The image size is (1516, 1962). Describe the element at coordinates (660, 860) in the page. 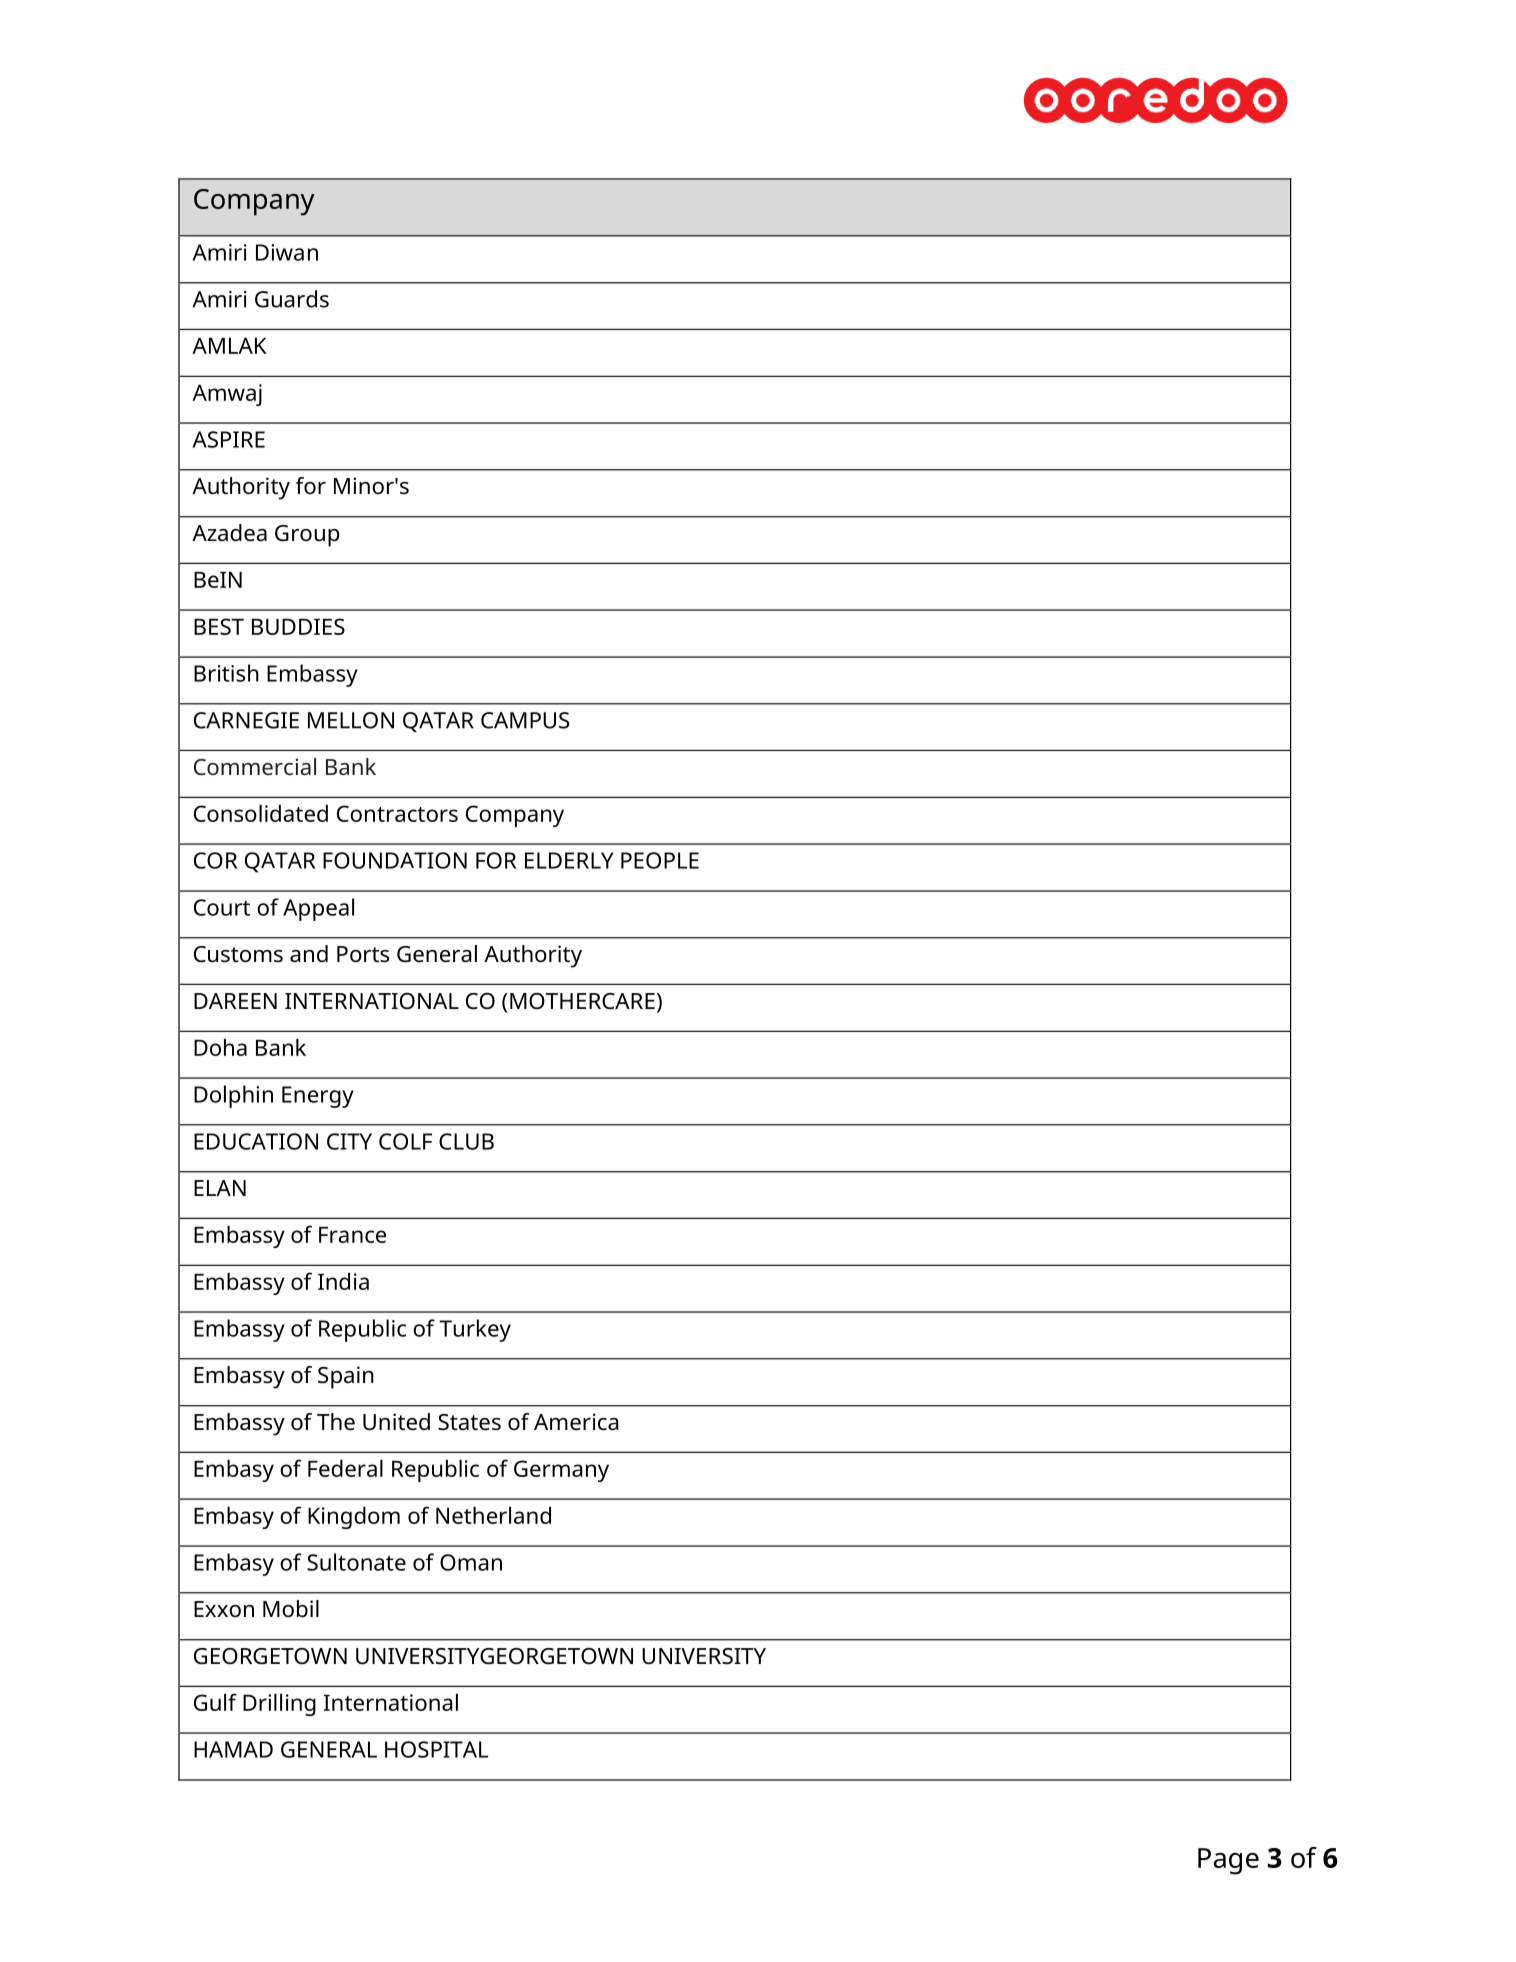

I see `PEOPLE` at that location.
